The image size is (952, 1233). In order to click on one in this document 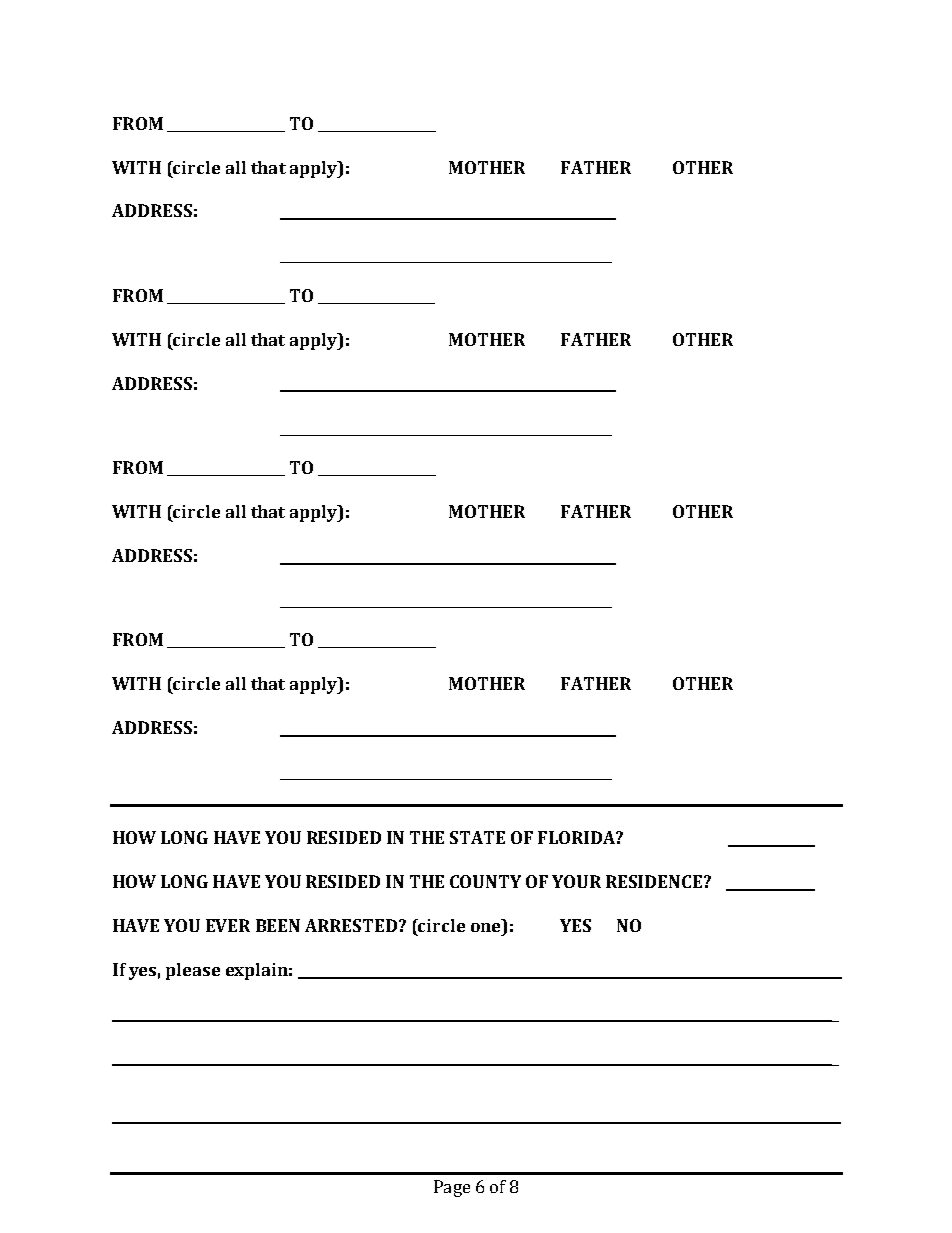, I will do `click(485, 927)`.
